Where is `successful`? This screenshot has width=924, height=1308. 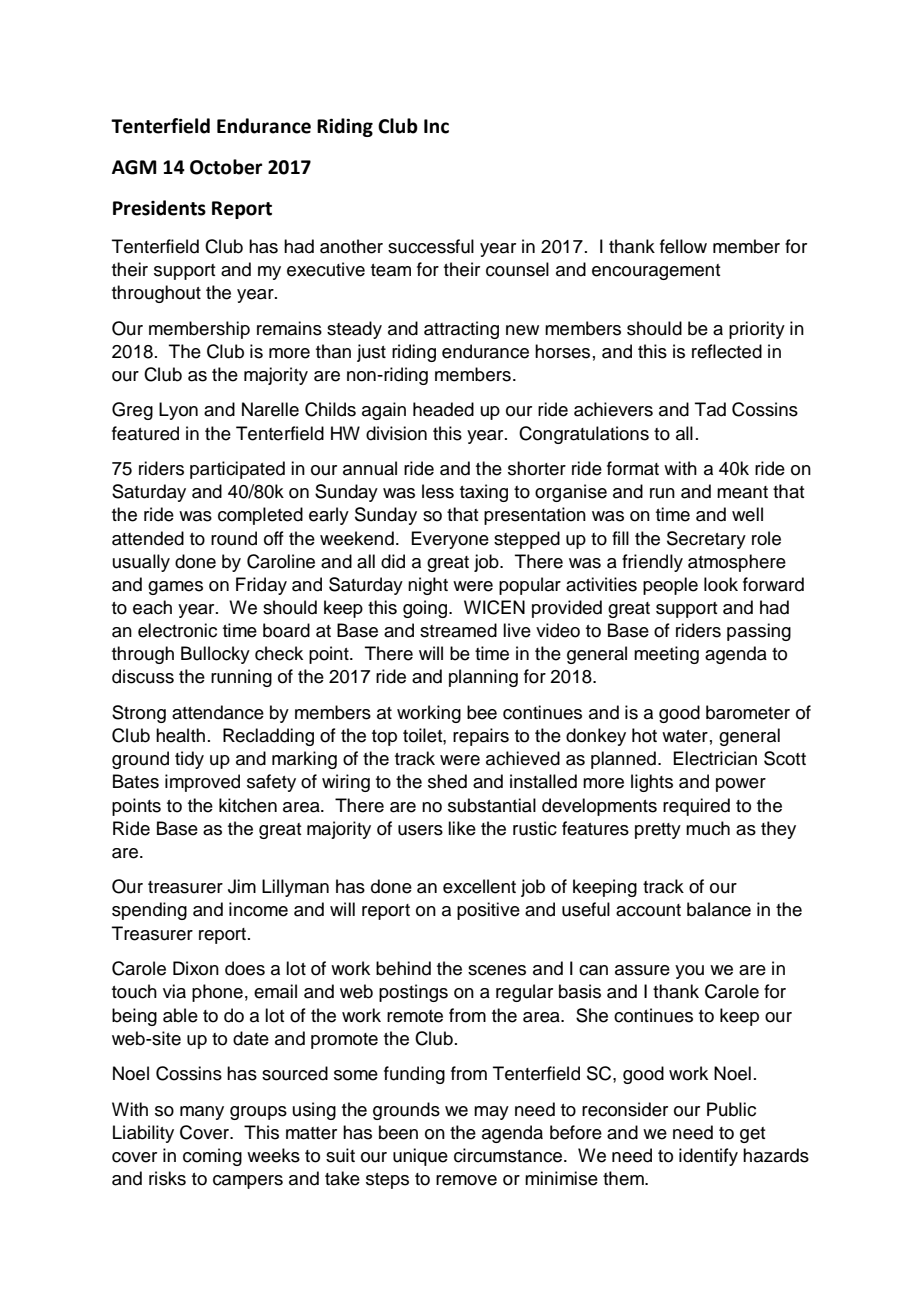 successful is located at coordinates (431, 246).
